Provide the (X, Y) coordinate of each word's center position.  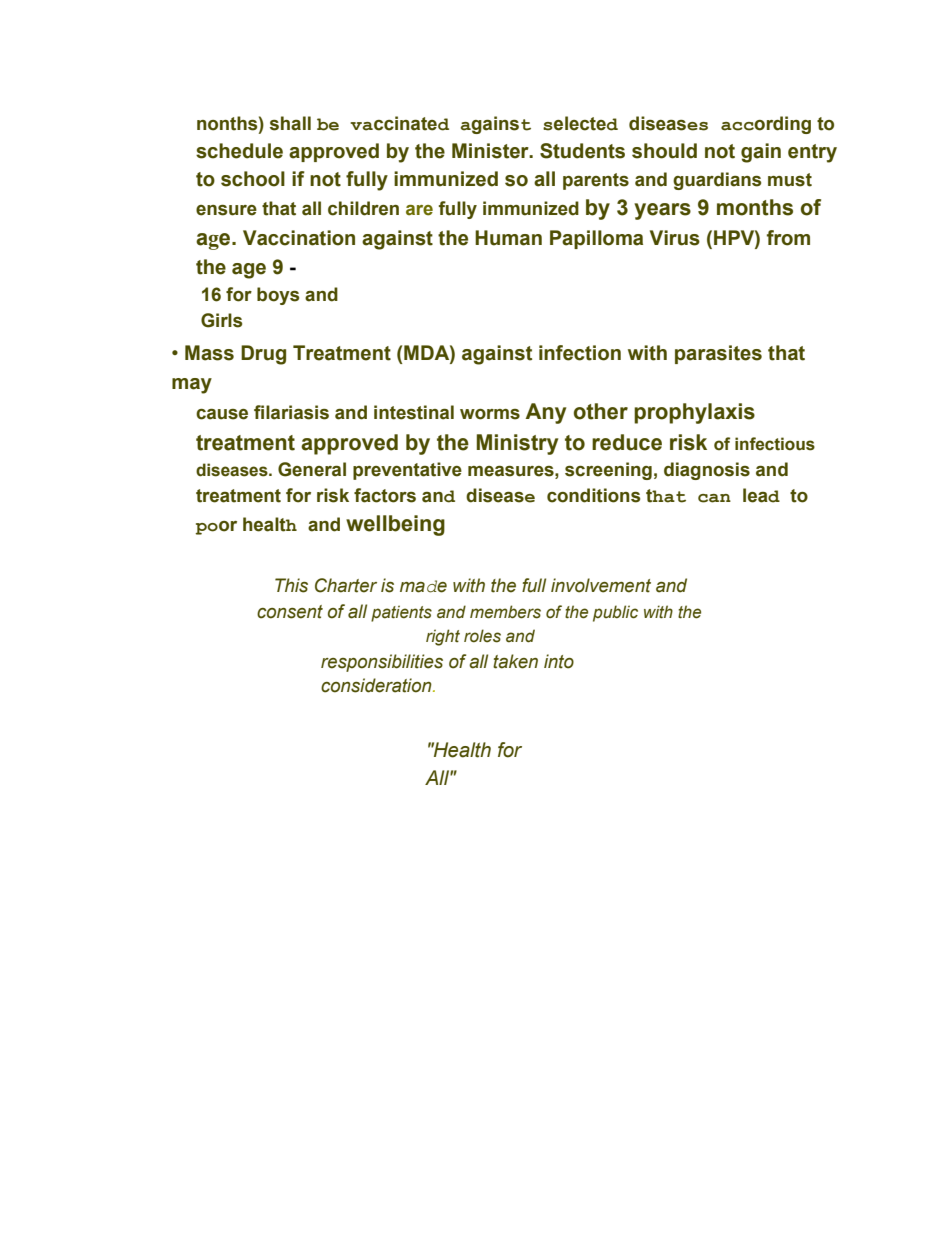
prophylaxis (694, 413)
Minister (491, 151)
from (788, 238)
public (615, 613)
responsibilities (382, 663)
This (291, 585)
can (714, 498)
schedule (239, 151)
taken (515, 661)
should (664, 151)
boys (278, 296)
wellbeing (395, 525)
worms (490, 414)
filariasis (291, 412)
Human (508, 238)
